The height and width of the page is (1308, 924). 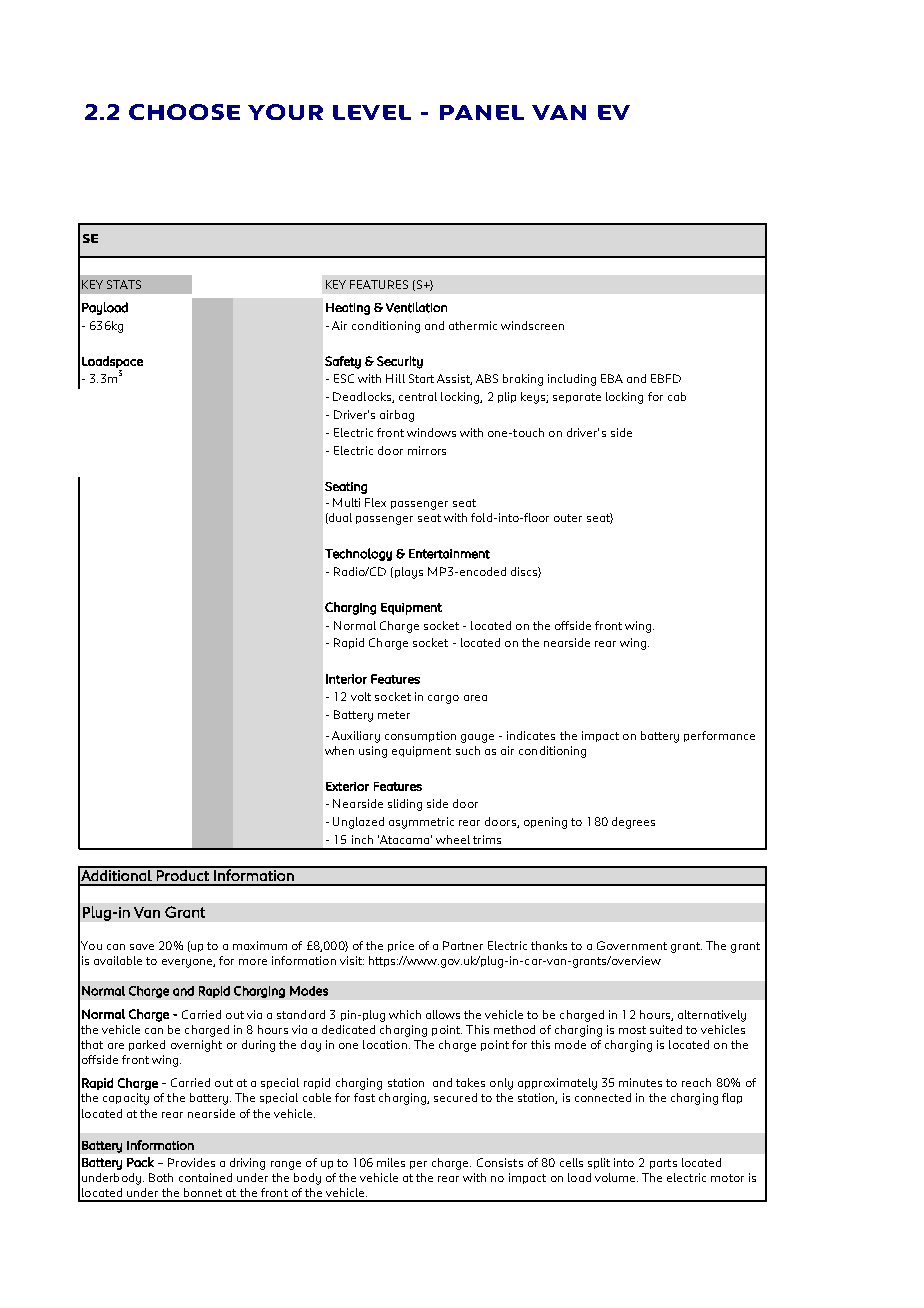 What do you see at coordinates (124, 284) in the page?
I see `STATS` at bounding box center [124, 284].
